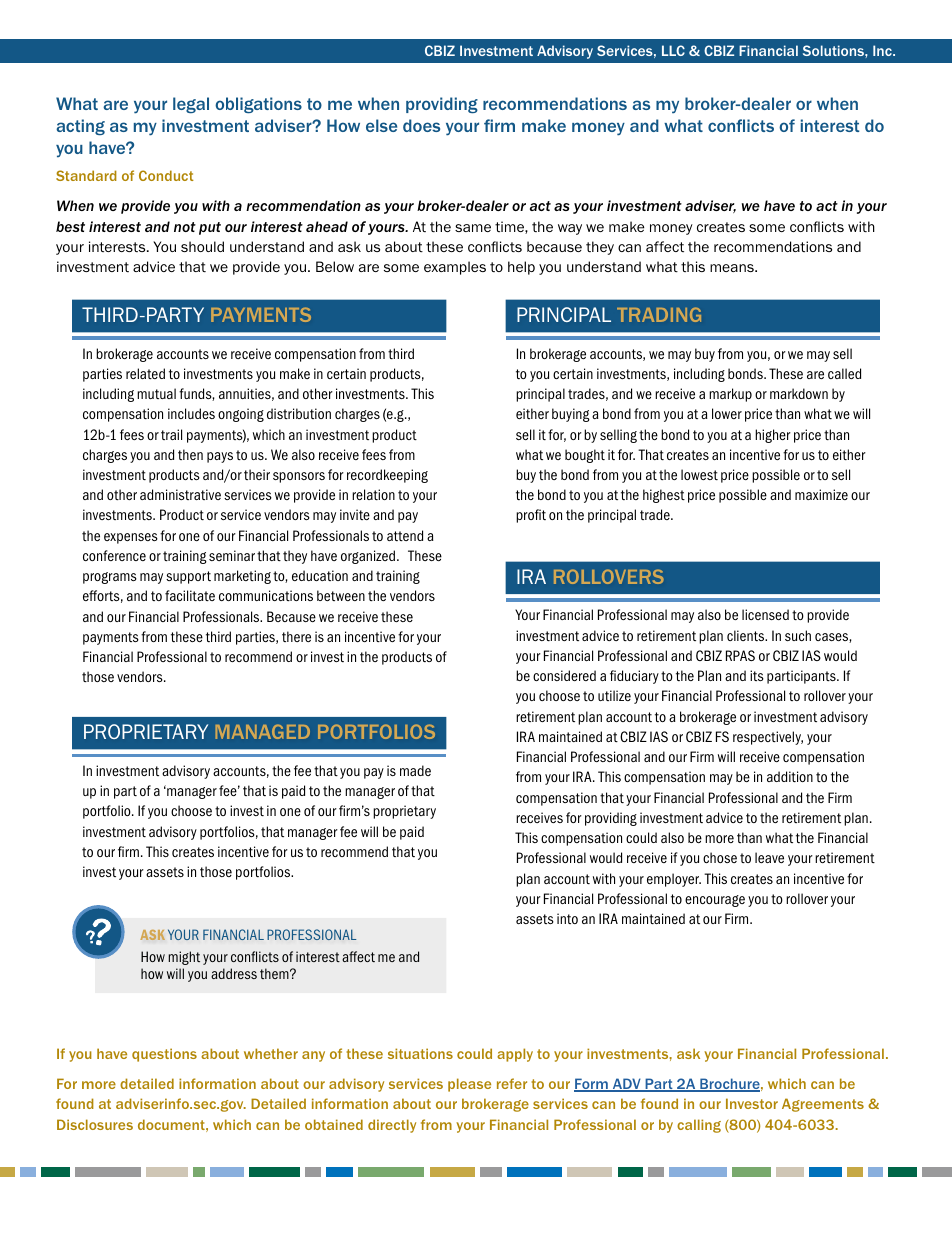 Image resolution: width=952 pixels, height=1233 pixels. Describe the element at coordinates (727, 413) in the image. I see `lower` at that location.
